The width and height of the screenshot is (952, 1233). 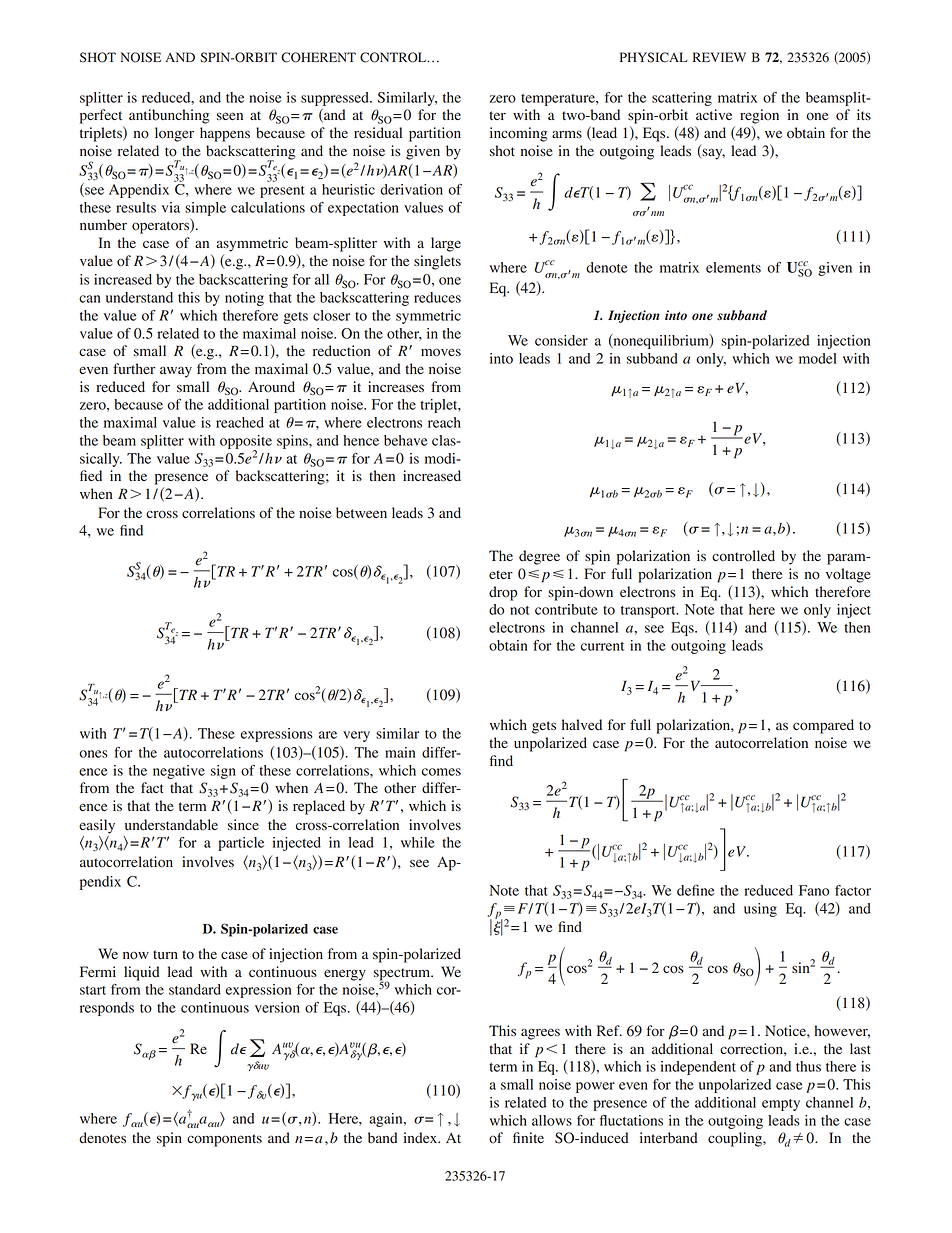 What do you see at coordinates (759, 116) in the screenshot?
I see `region` at bounding box center [759, 116].
